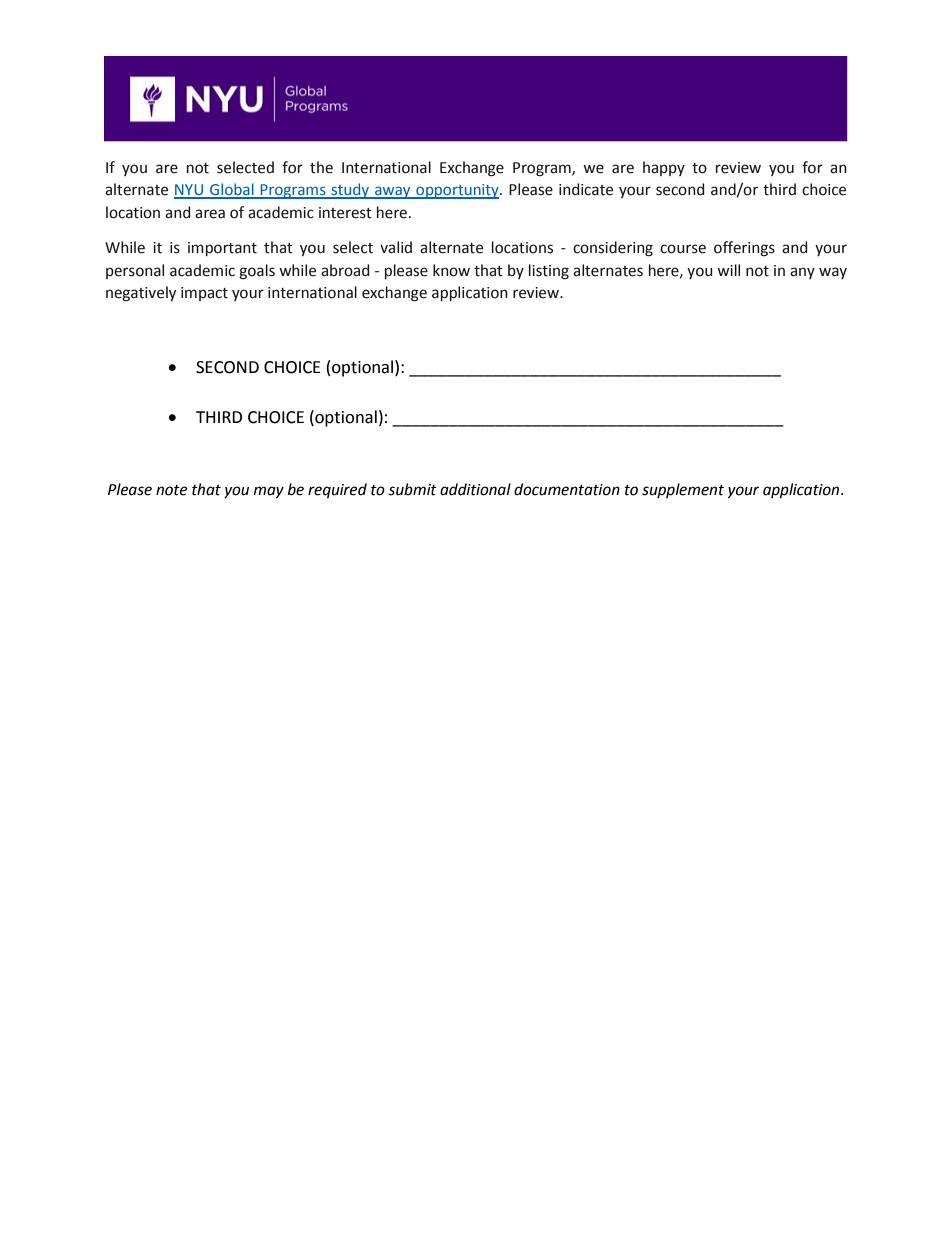 Image resolution: width=952 pixels, height=1233 pixels. I want to click on note, so click(171, 490).
